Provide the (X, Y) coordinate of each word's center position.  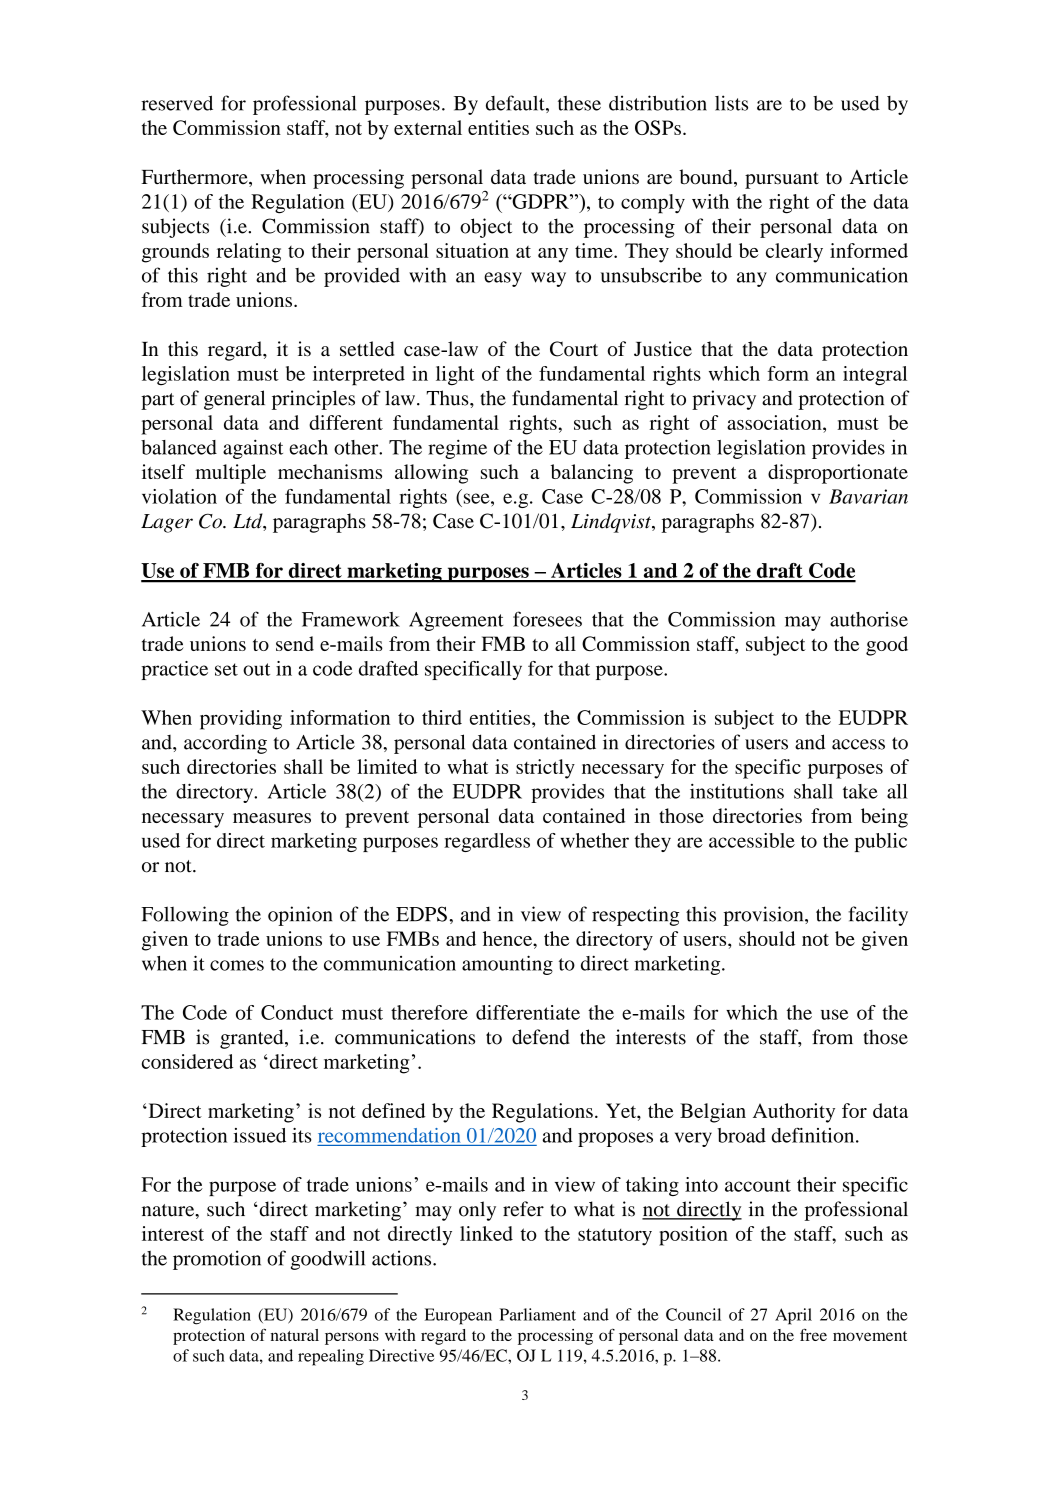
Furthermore (195, 178)
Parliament (538, 1314)
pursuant (782, 180)
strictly (545, 769)
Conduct (297, 1012)
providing (241, 720)
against (253, 449)
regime (457, 449)
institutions (737, 791)
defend (541, 1037)
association (775, 422)
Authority (794, 1113)
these (579, 103)
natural (295, 1335)
